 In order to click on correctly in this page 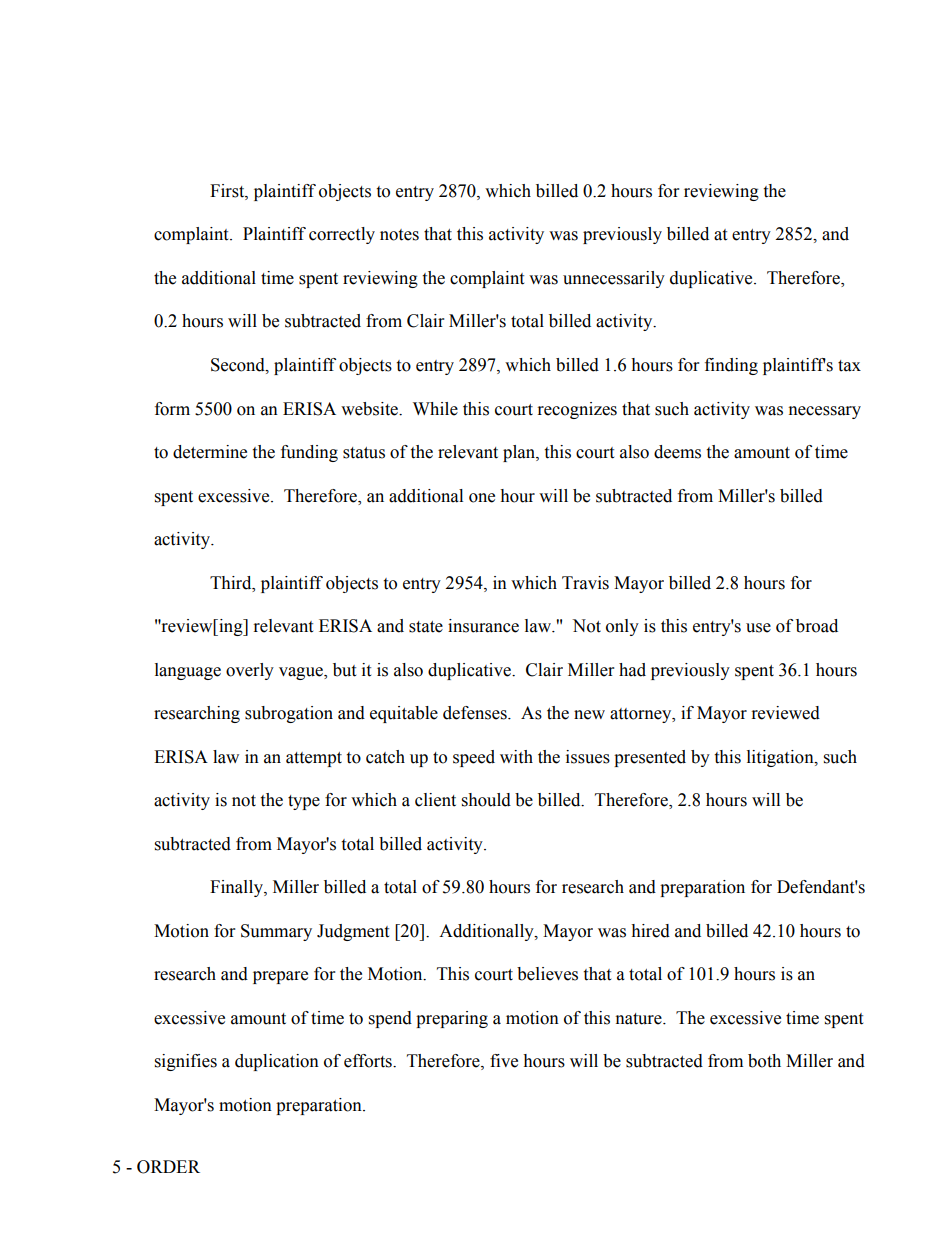, I will do `click(342, 235)`.
